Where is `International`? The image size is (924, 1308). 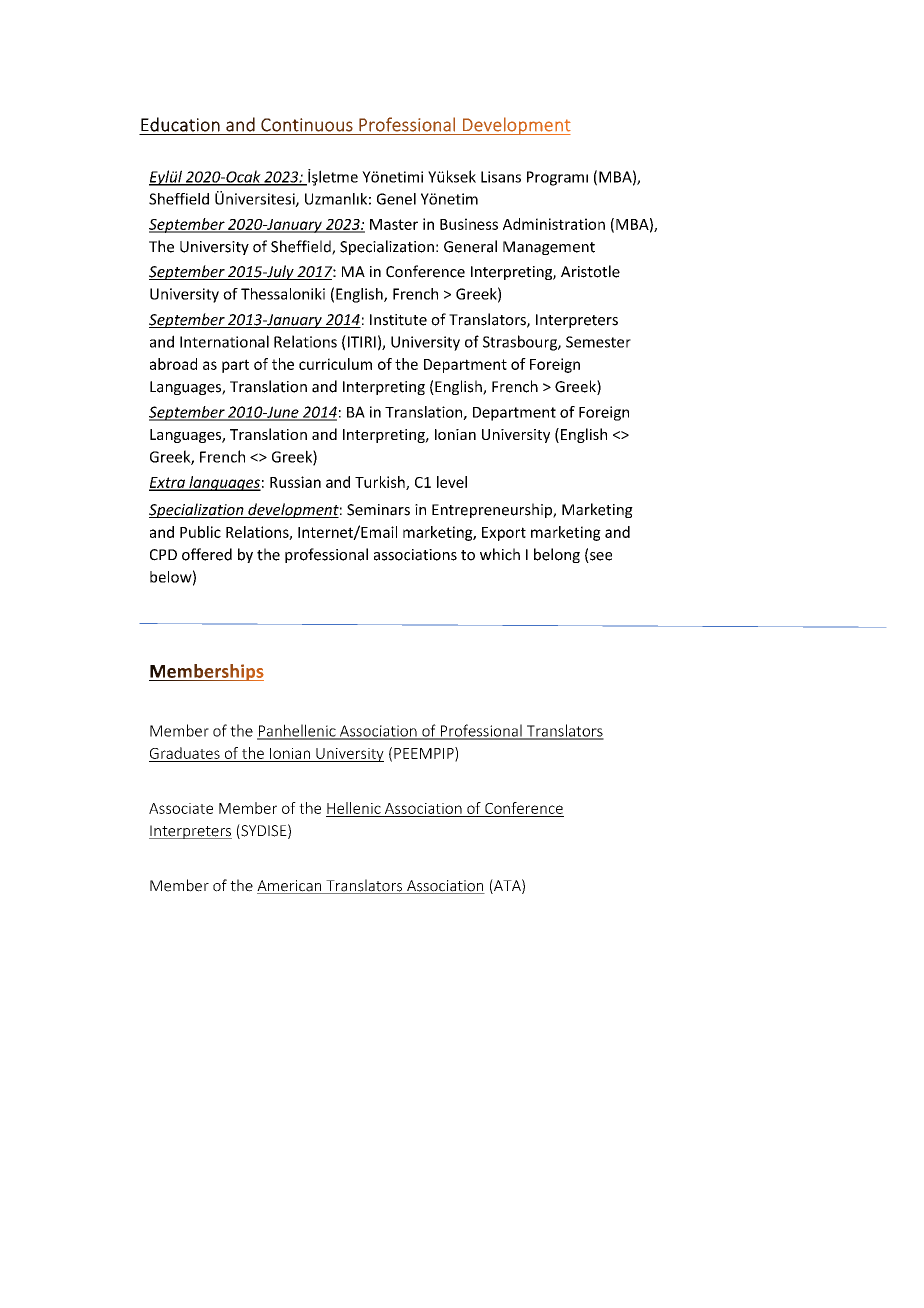
International is located at coordinates (224, 341).
